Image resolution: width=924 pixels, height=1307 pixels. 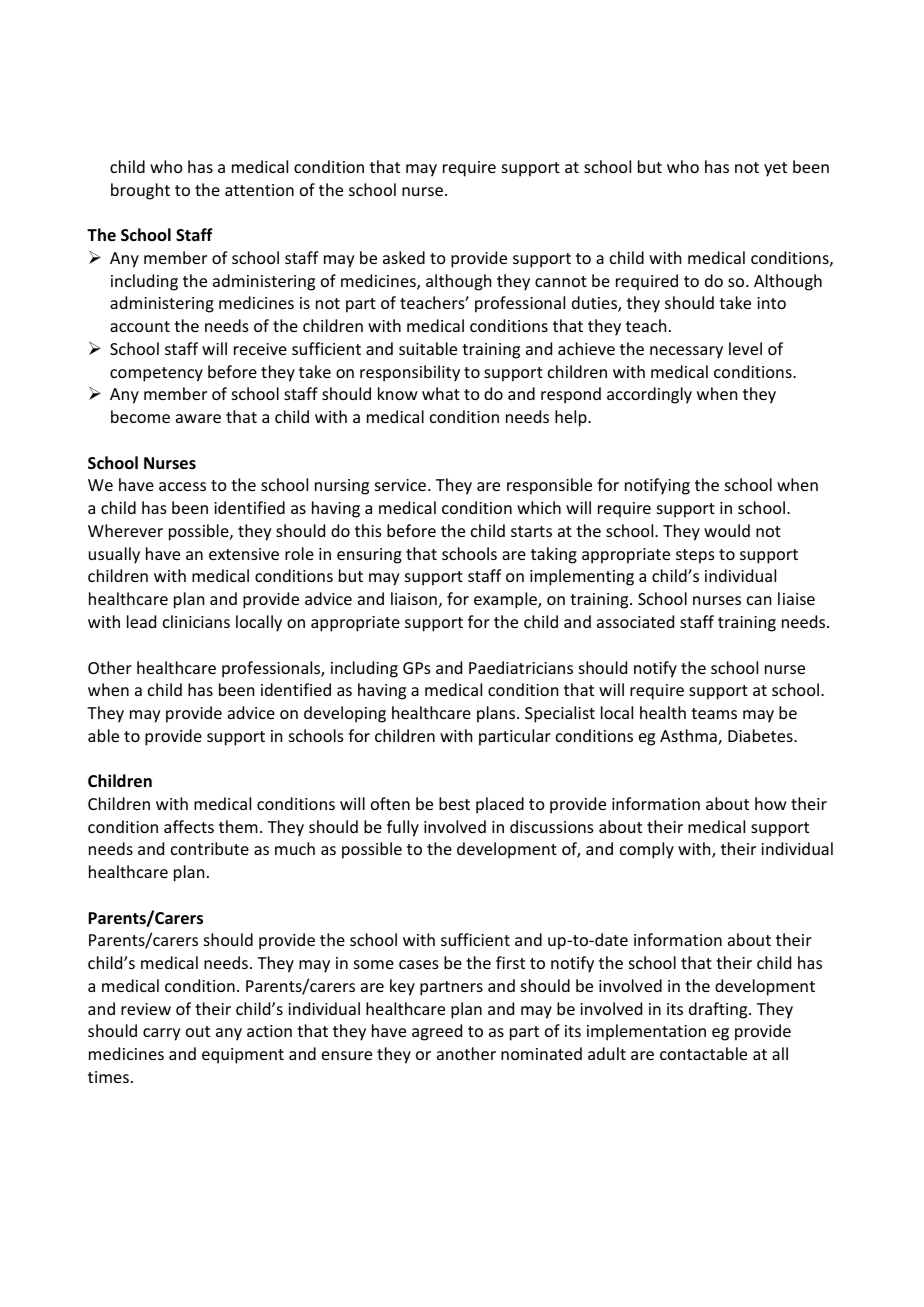 I want to click on fully, so click(x=403, y=828).
